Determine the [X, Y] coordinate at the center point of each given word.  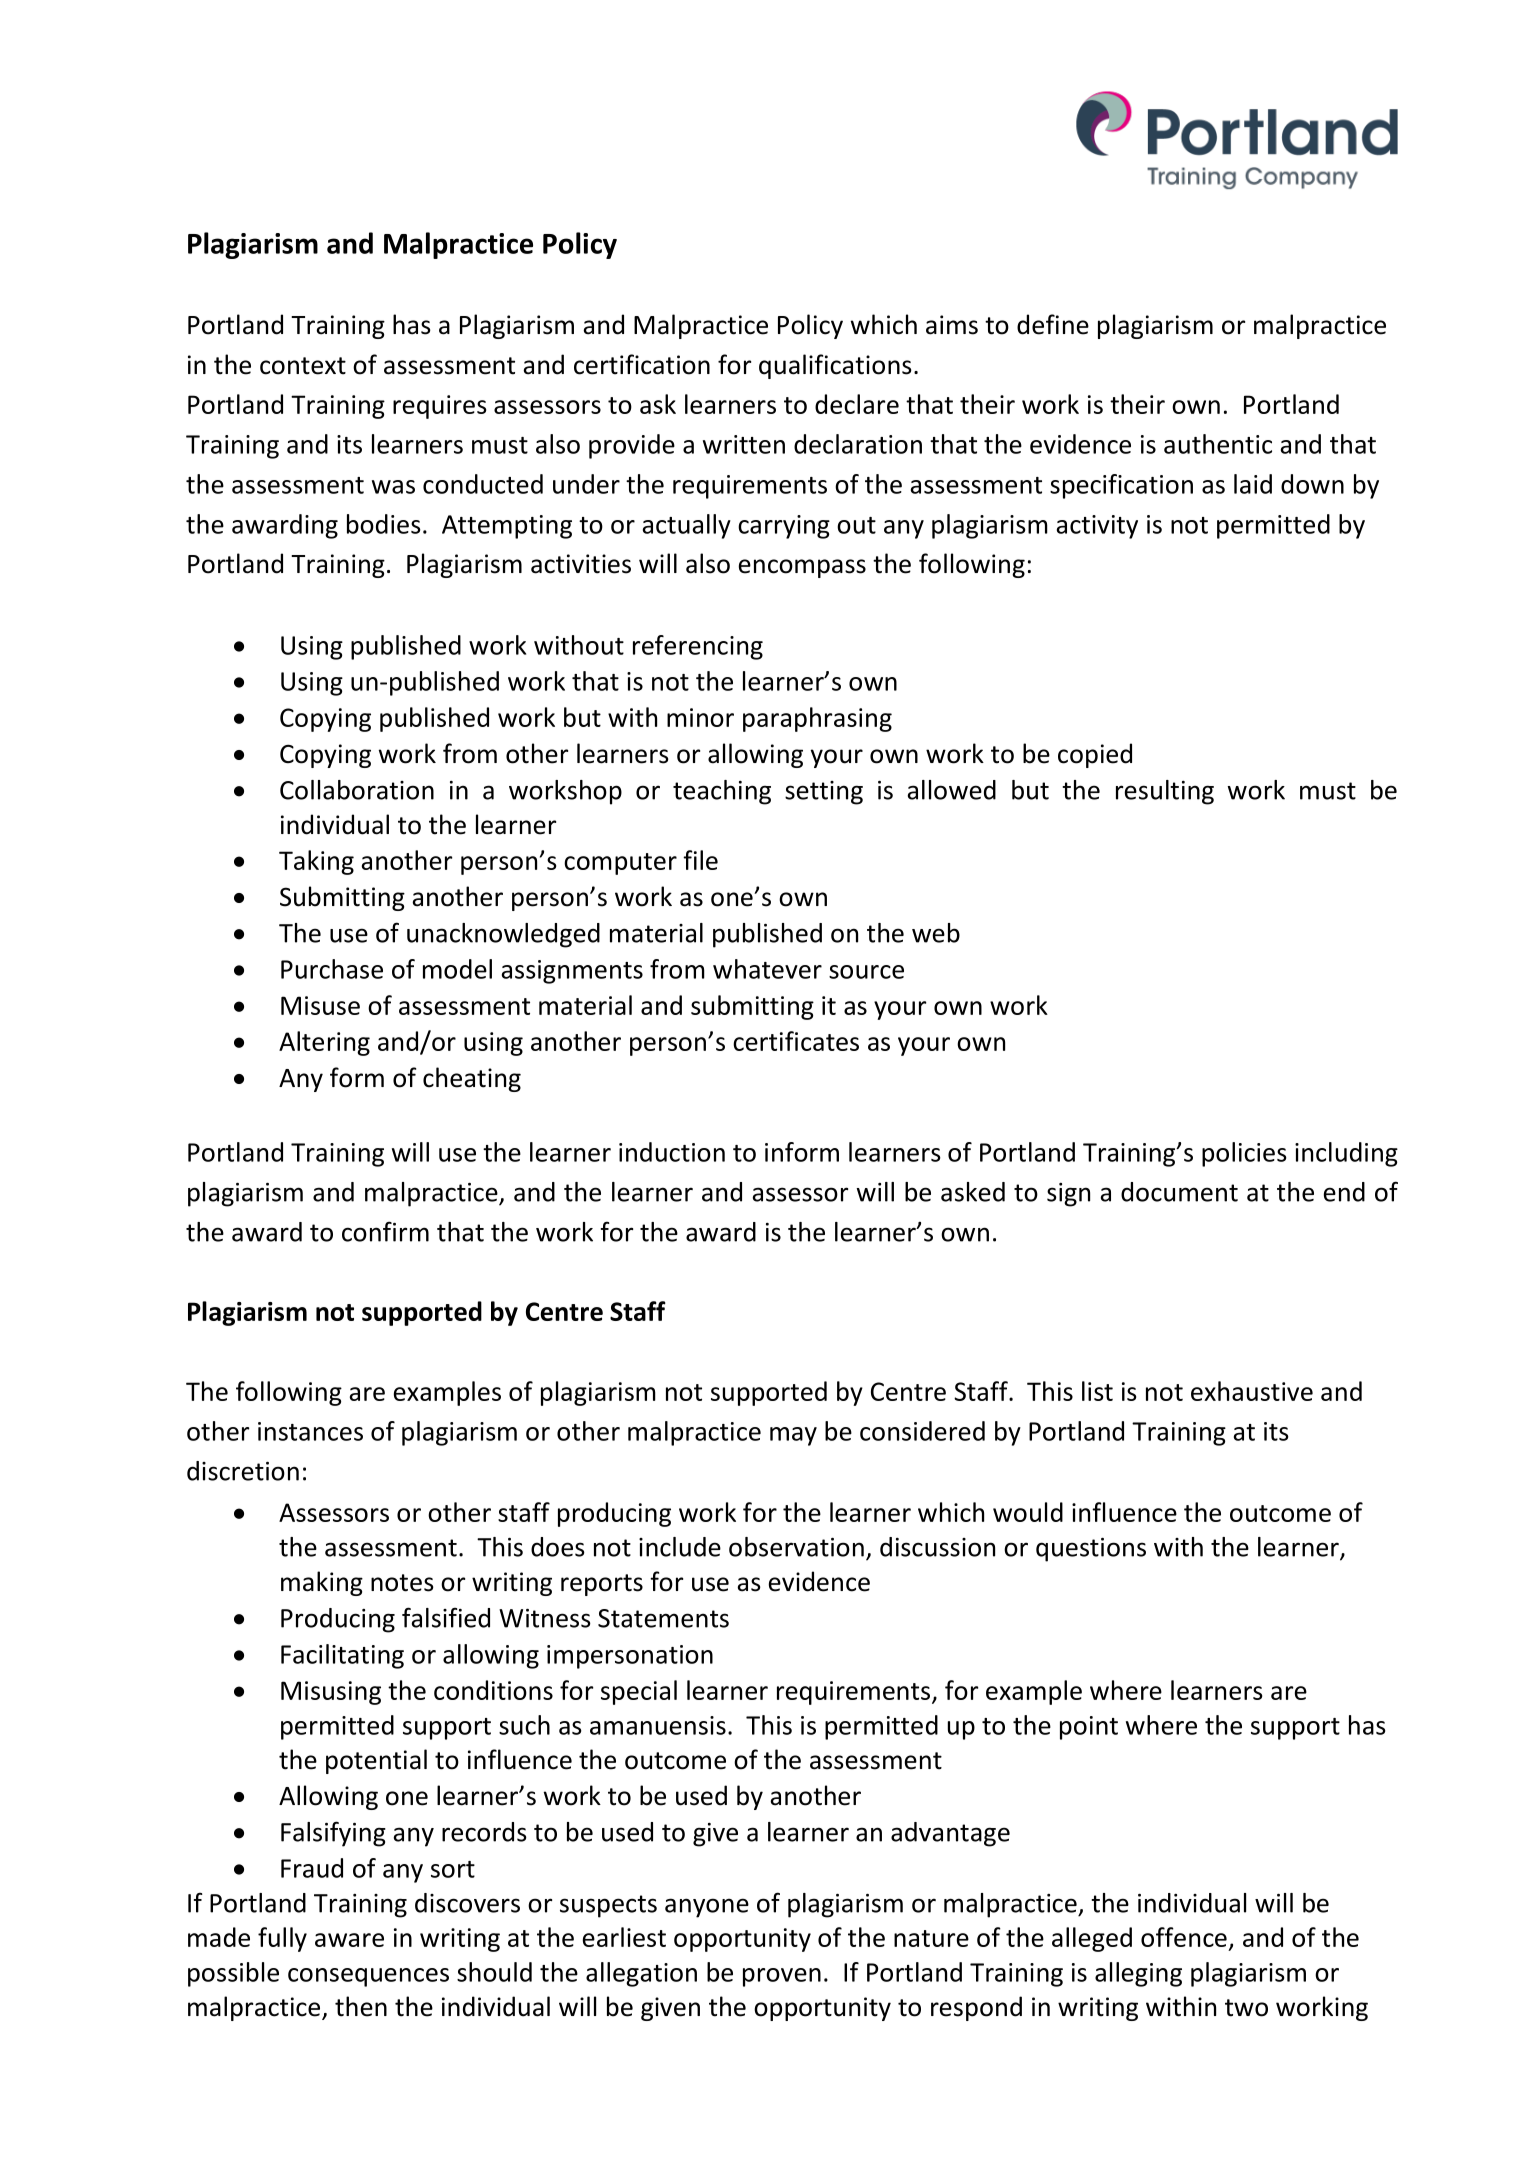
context [303, 366]
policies [1244, 1154]
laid [1253, 484]
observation [796, 1547]
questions [1091, 1550]
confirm [385, 1231]
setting [824, 793]
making [322, 1583]
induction [672, 1152]
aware [349, 1940]
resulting [1165, 792]
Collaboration [357, 790]
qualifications [835, 366]
